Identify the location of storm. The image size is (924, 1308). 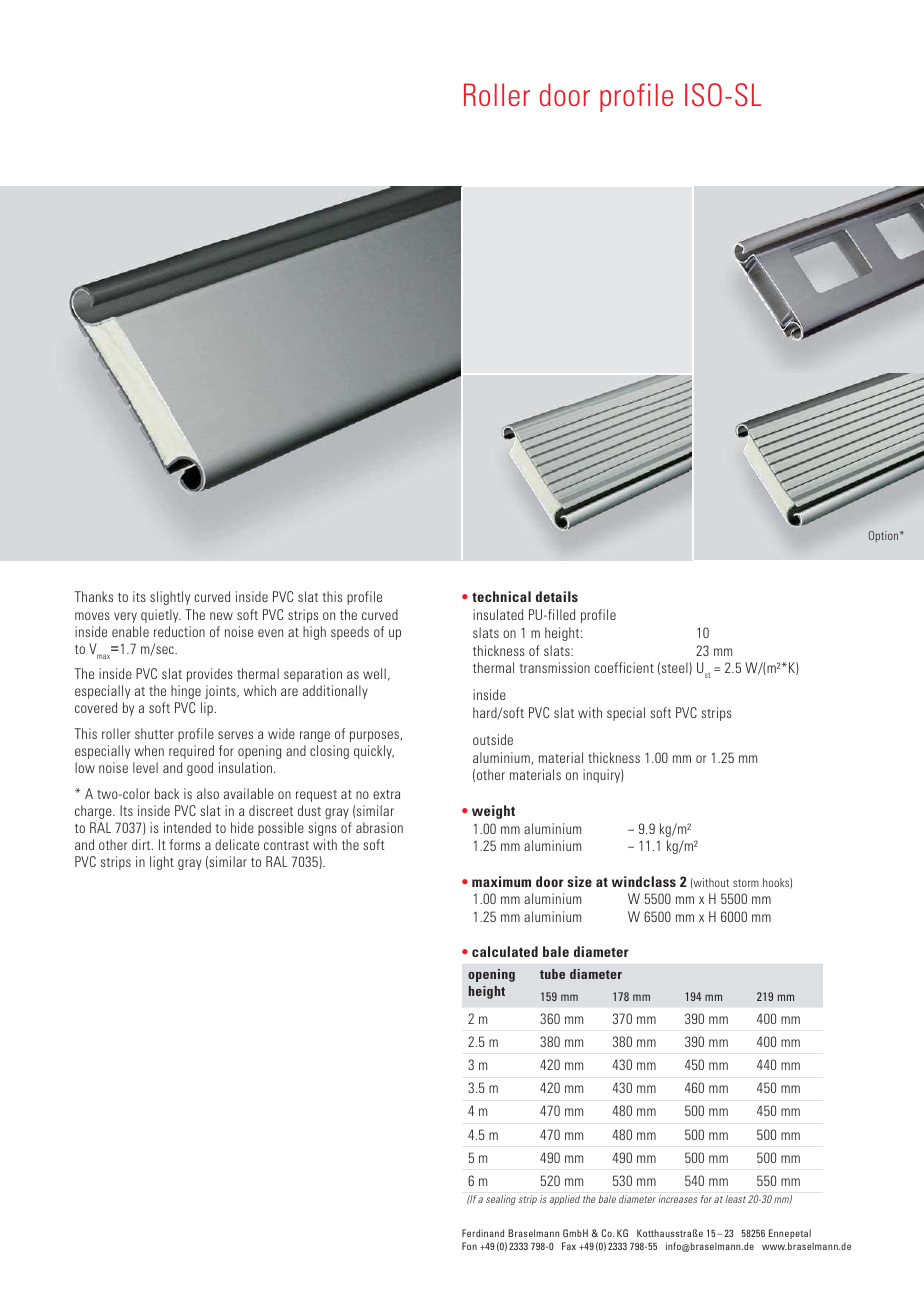
(746, 883).
